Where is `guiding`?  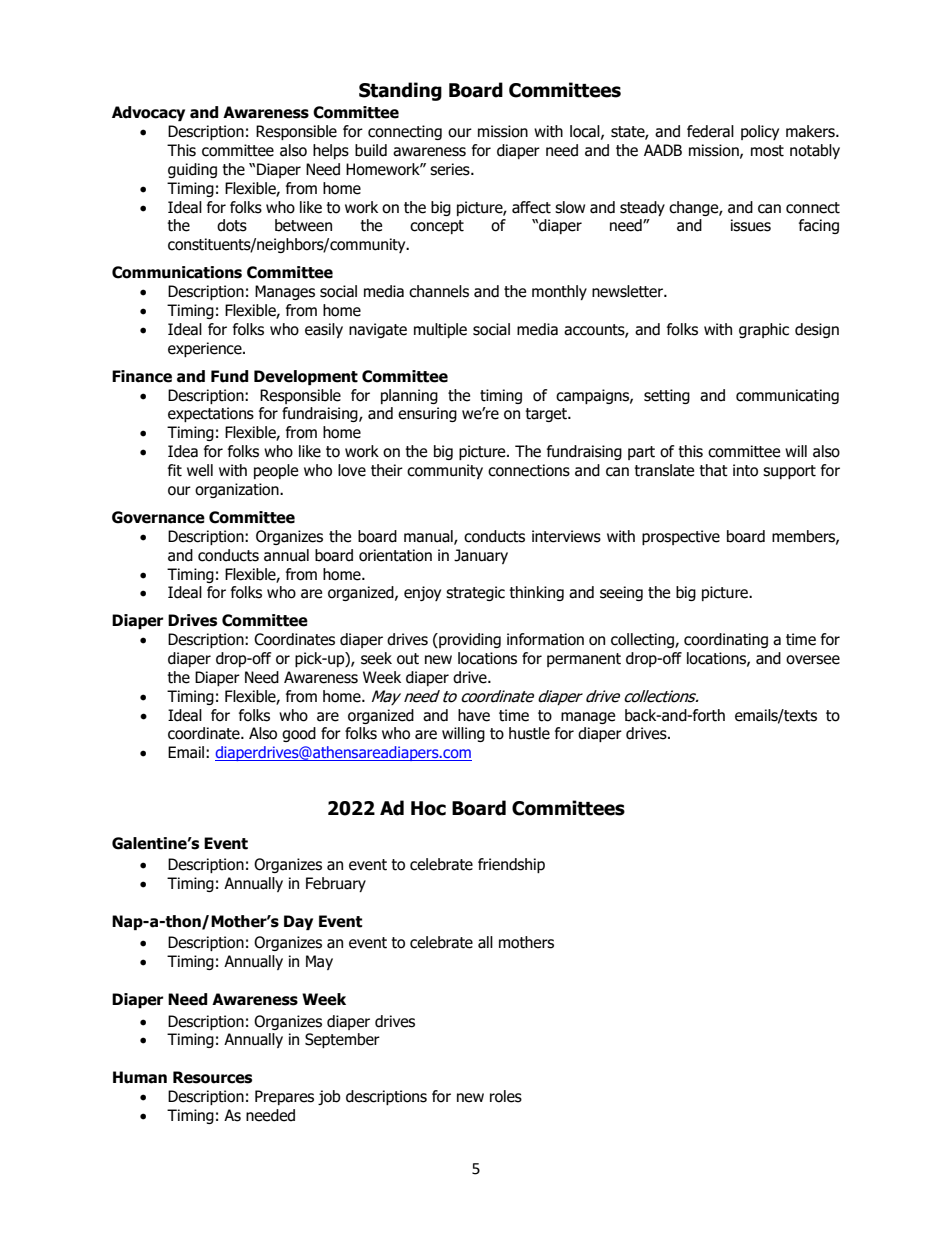
guiding is located at coordinates (192, 170).
